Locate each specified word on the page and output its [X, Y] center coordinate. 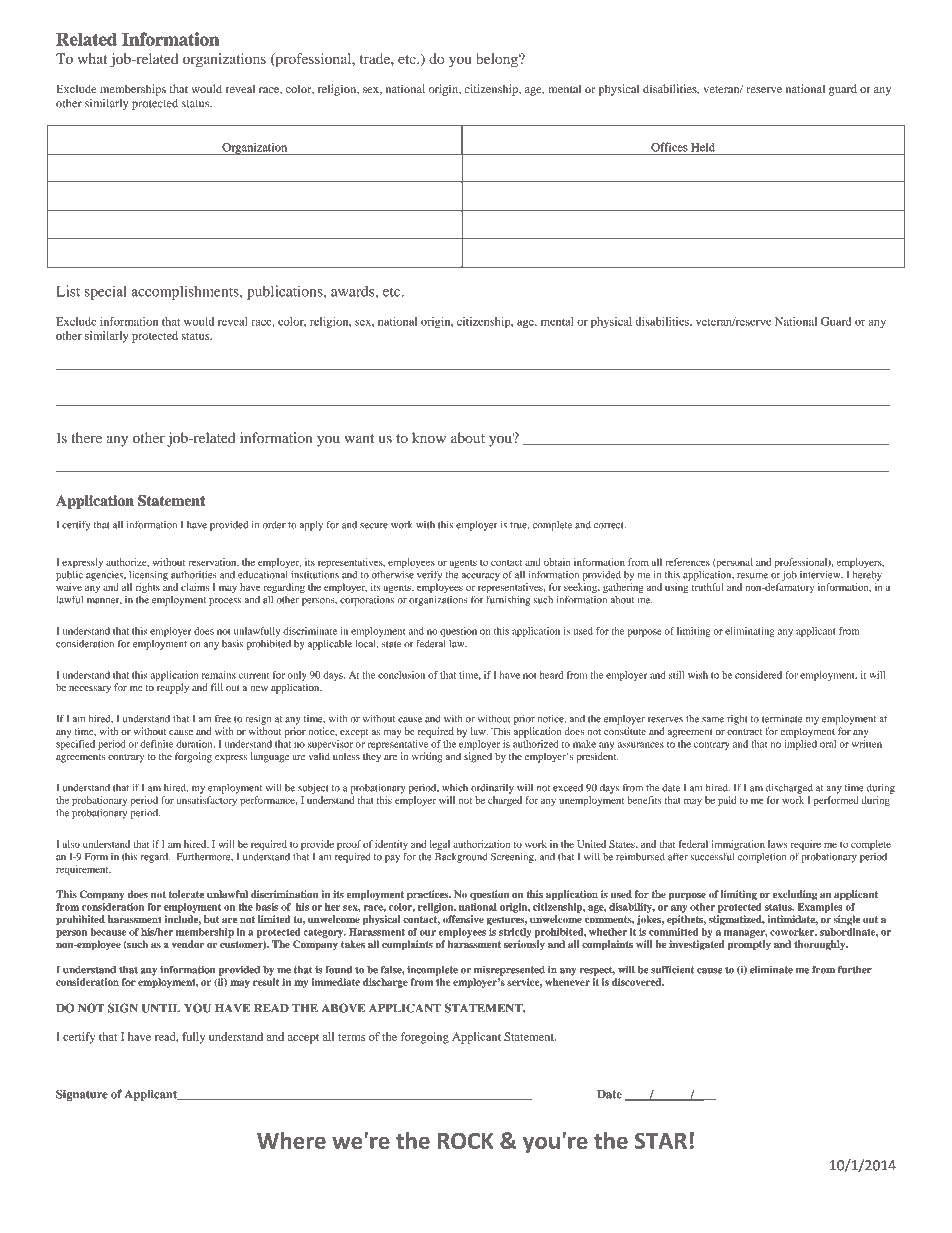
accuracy [481, 577]
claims [195, 587]
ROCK [466, 1140]
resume [752, 576]
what [92, 58]
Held [703, 147]
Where [291, 1140]
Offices [669, 147]
